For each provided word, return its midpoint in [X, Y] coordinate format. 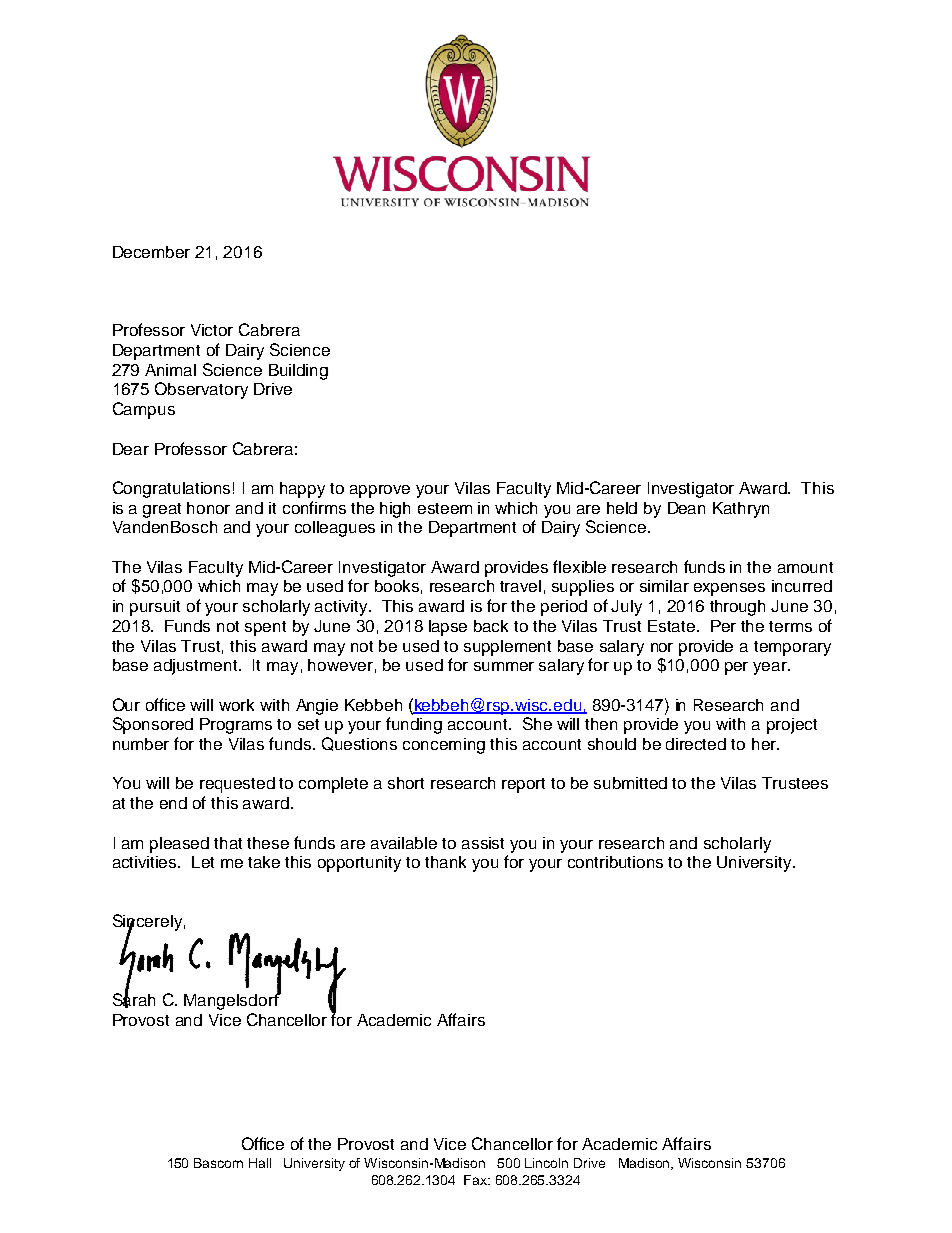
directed [696, 744]
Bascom [218, 1163]
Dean [686, 508]
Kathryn [741, 510]
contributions [615, 862]
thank [445, 862]
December [151, 252]
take [264, 862]
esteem [445, 508]
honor [208, 508]
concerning [444, 746]
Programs [236, 726]
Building [298, 372]
